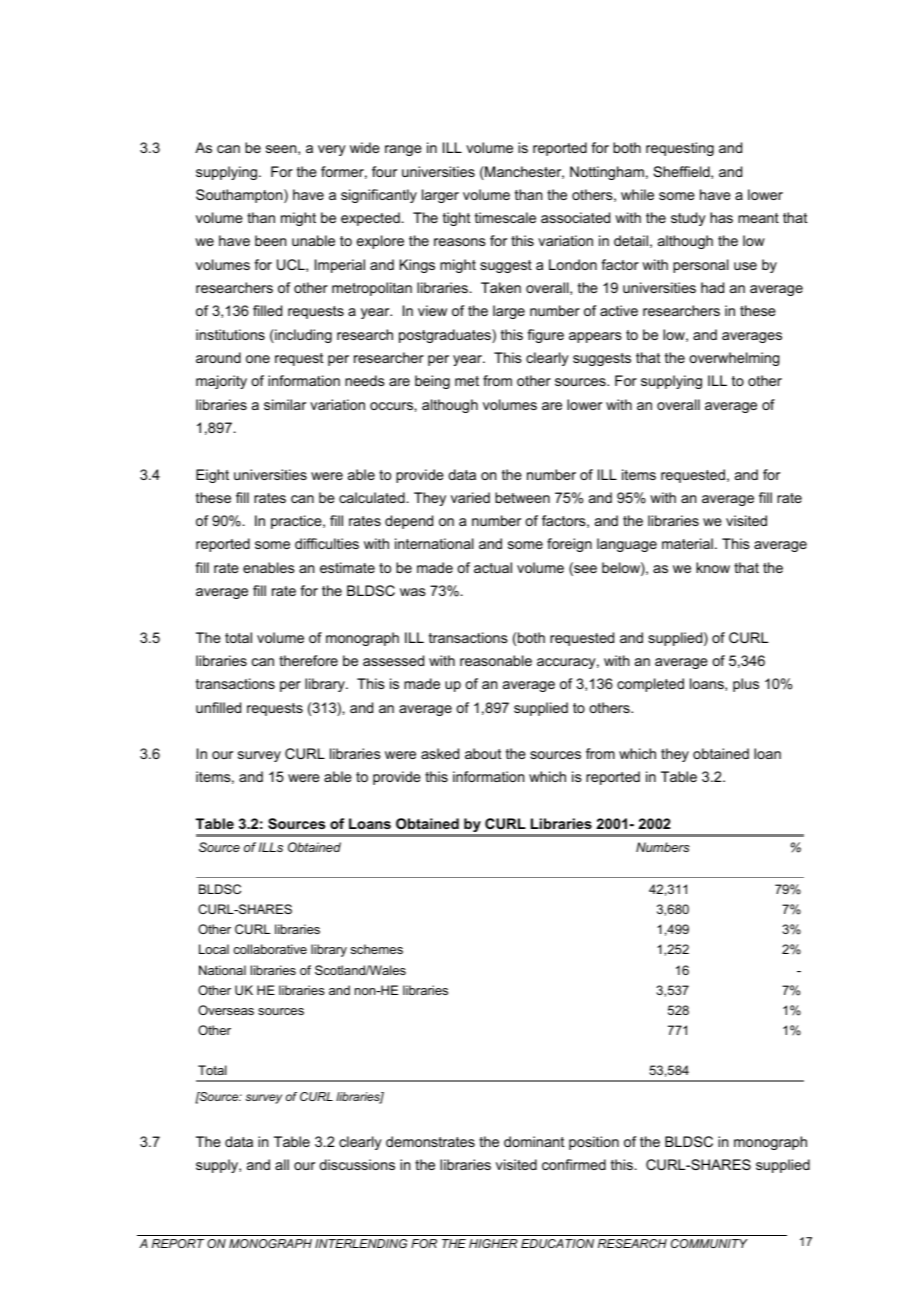  What do you see at coordinates (470, 497) in the image?
I see `varied` at bounding box center [470, 497].
